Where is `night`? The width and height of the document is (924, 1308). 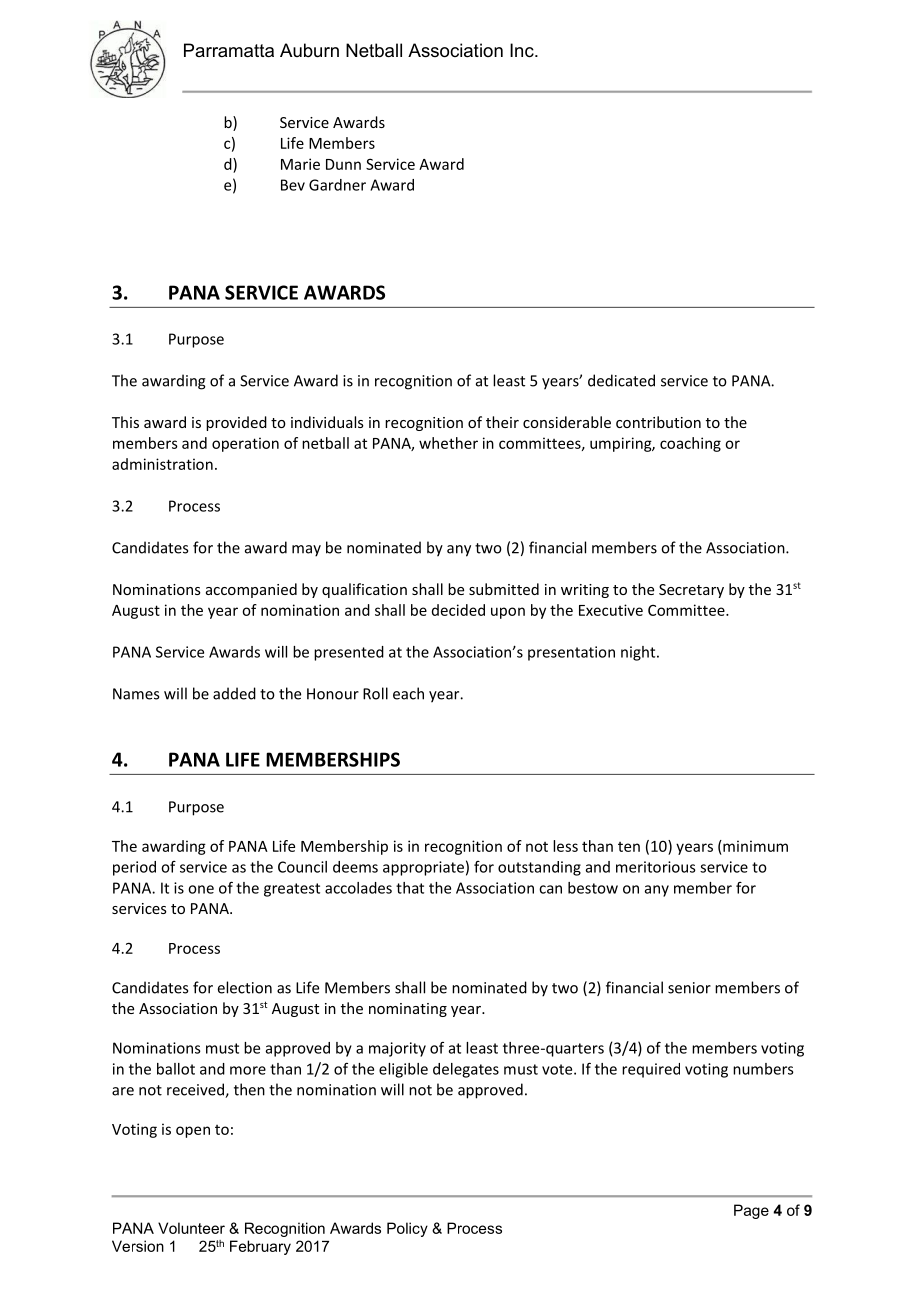 night is located at coordinates (639, 653).
